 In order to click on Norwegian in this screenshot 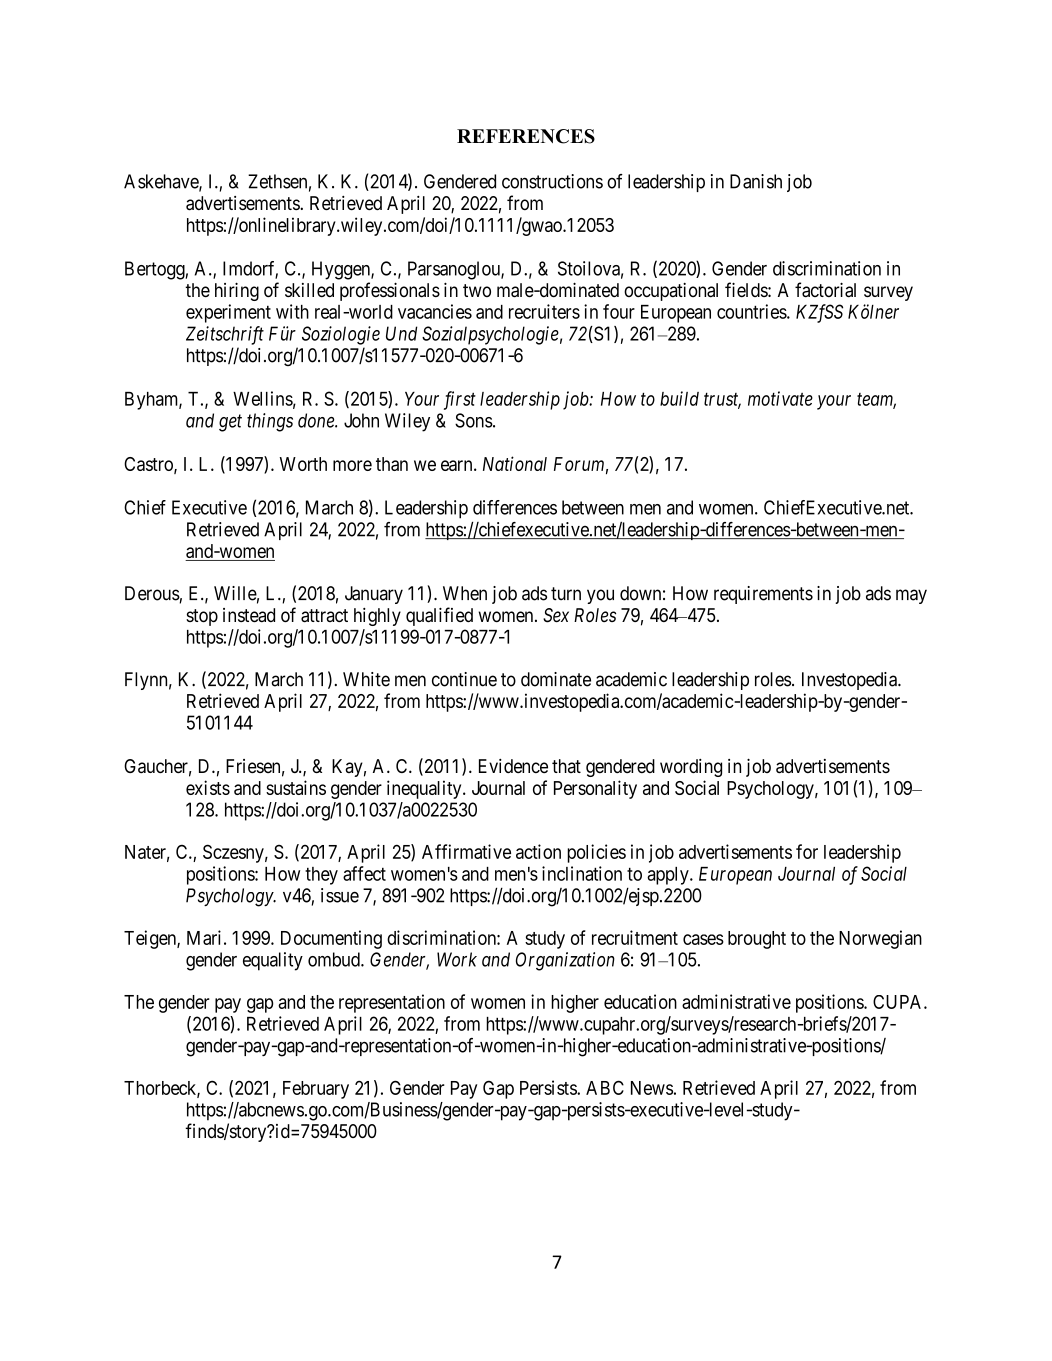, I will do `click(880, 939)`.
